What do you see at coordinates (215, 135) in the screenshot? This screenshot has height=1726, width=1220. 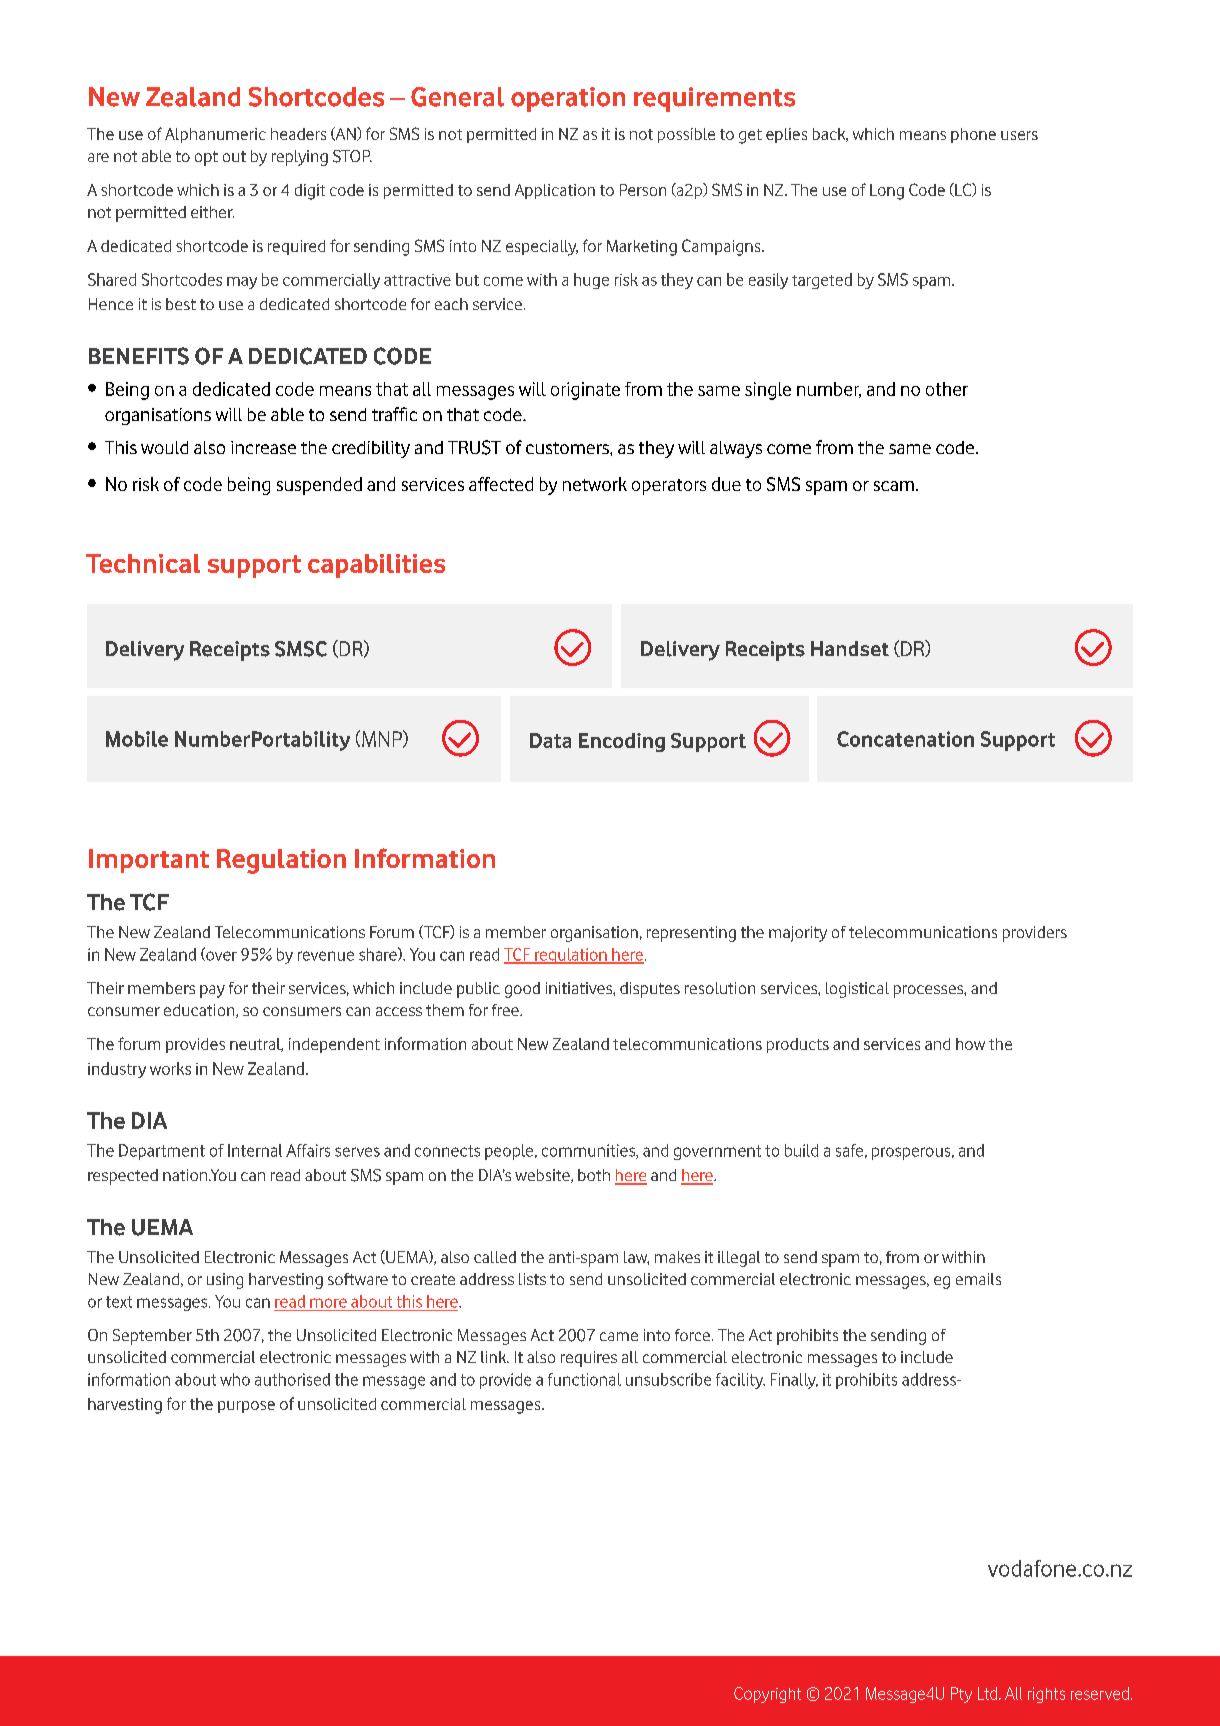 I see `Alphanumeric` at bounding box center [215, 135].
